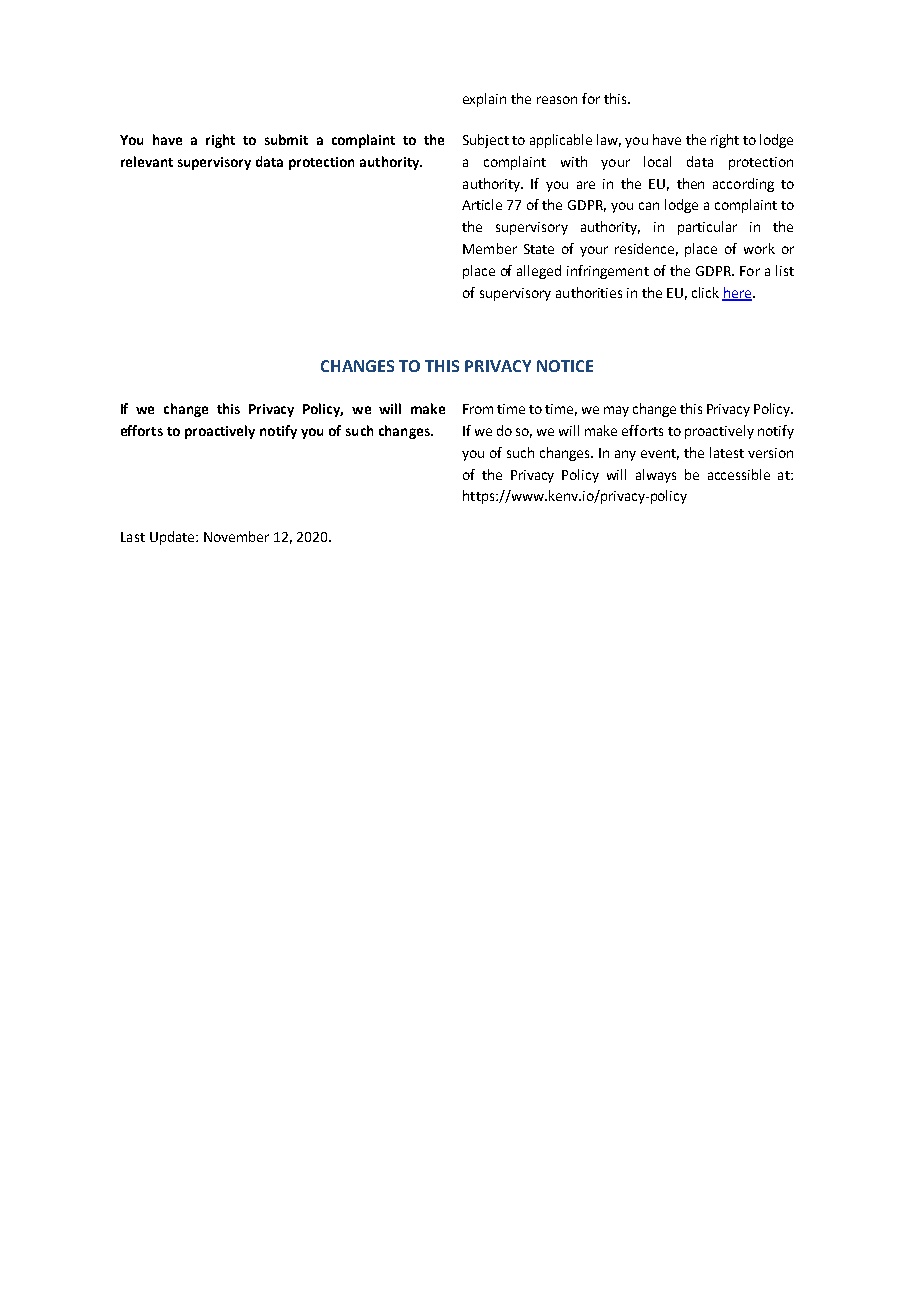  I want to click on November, so click(236, 536).
